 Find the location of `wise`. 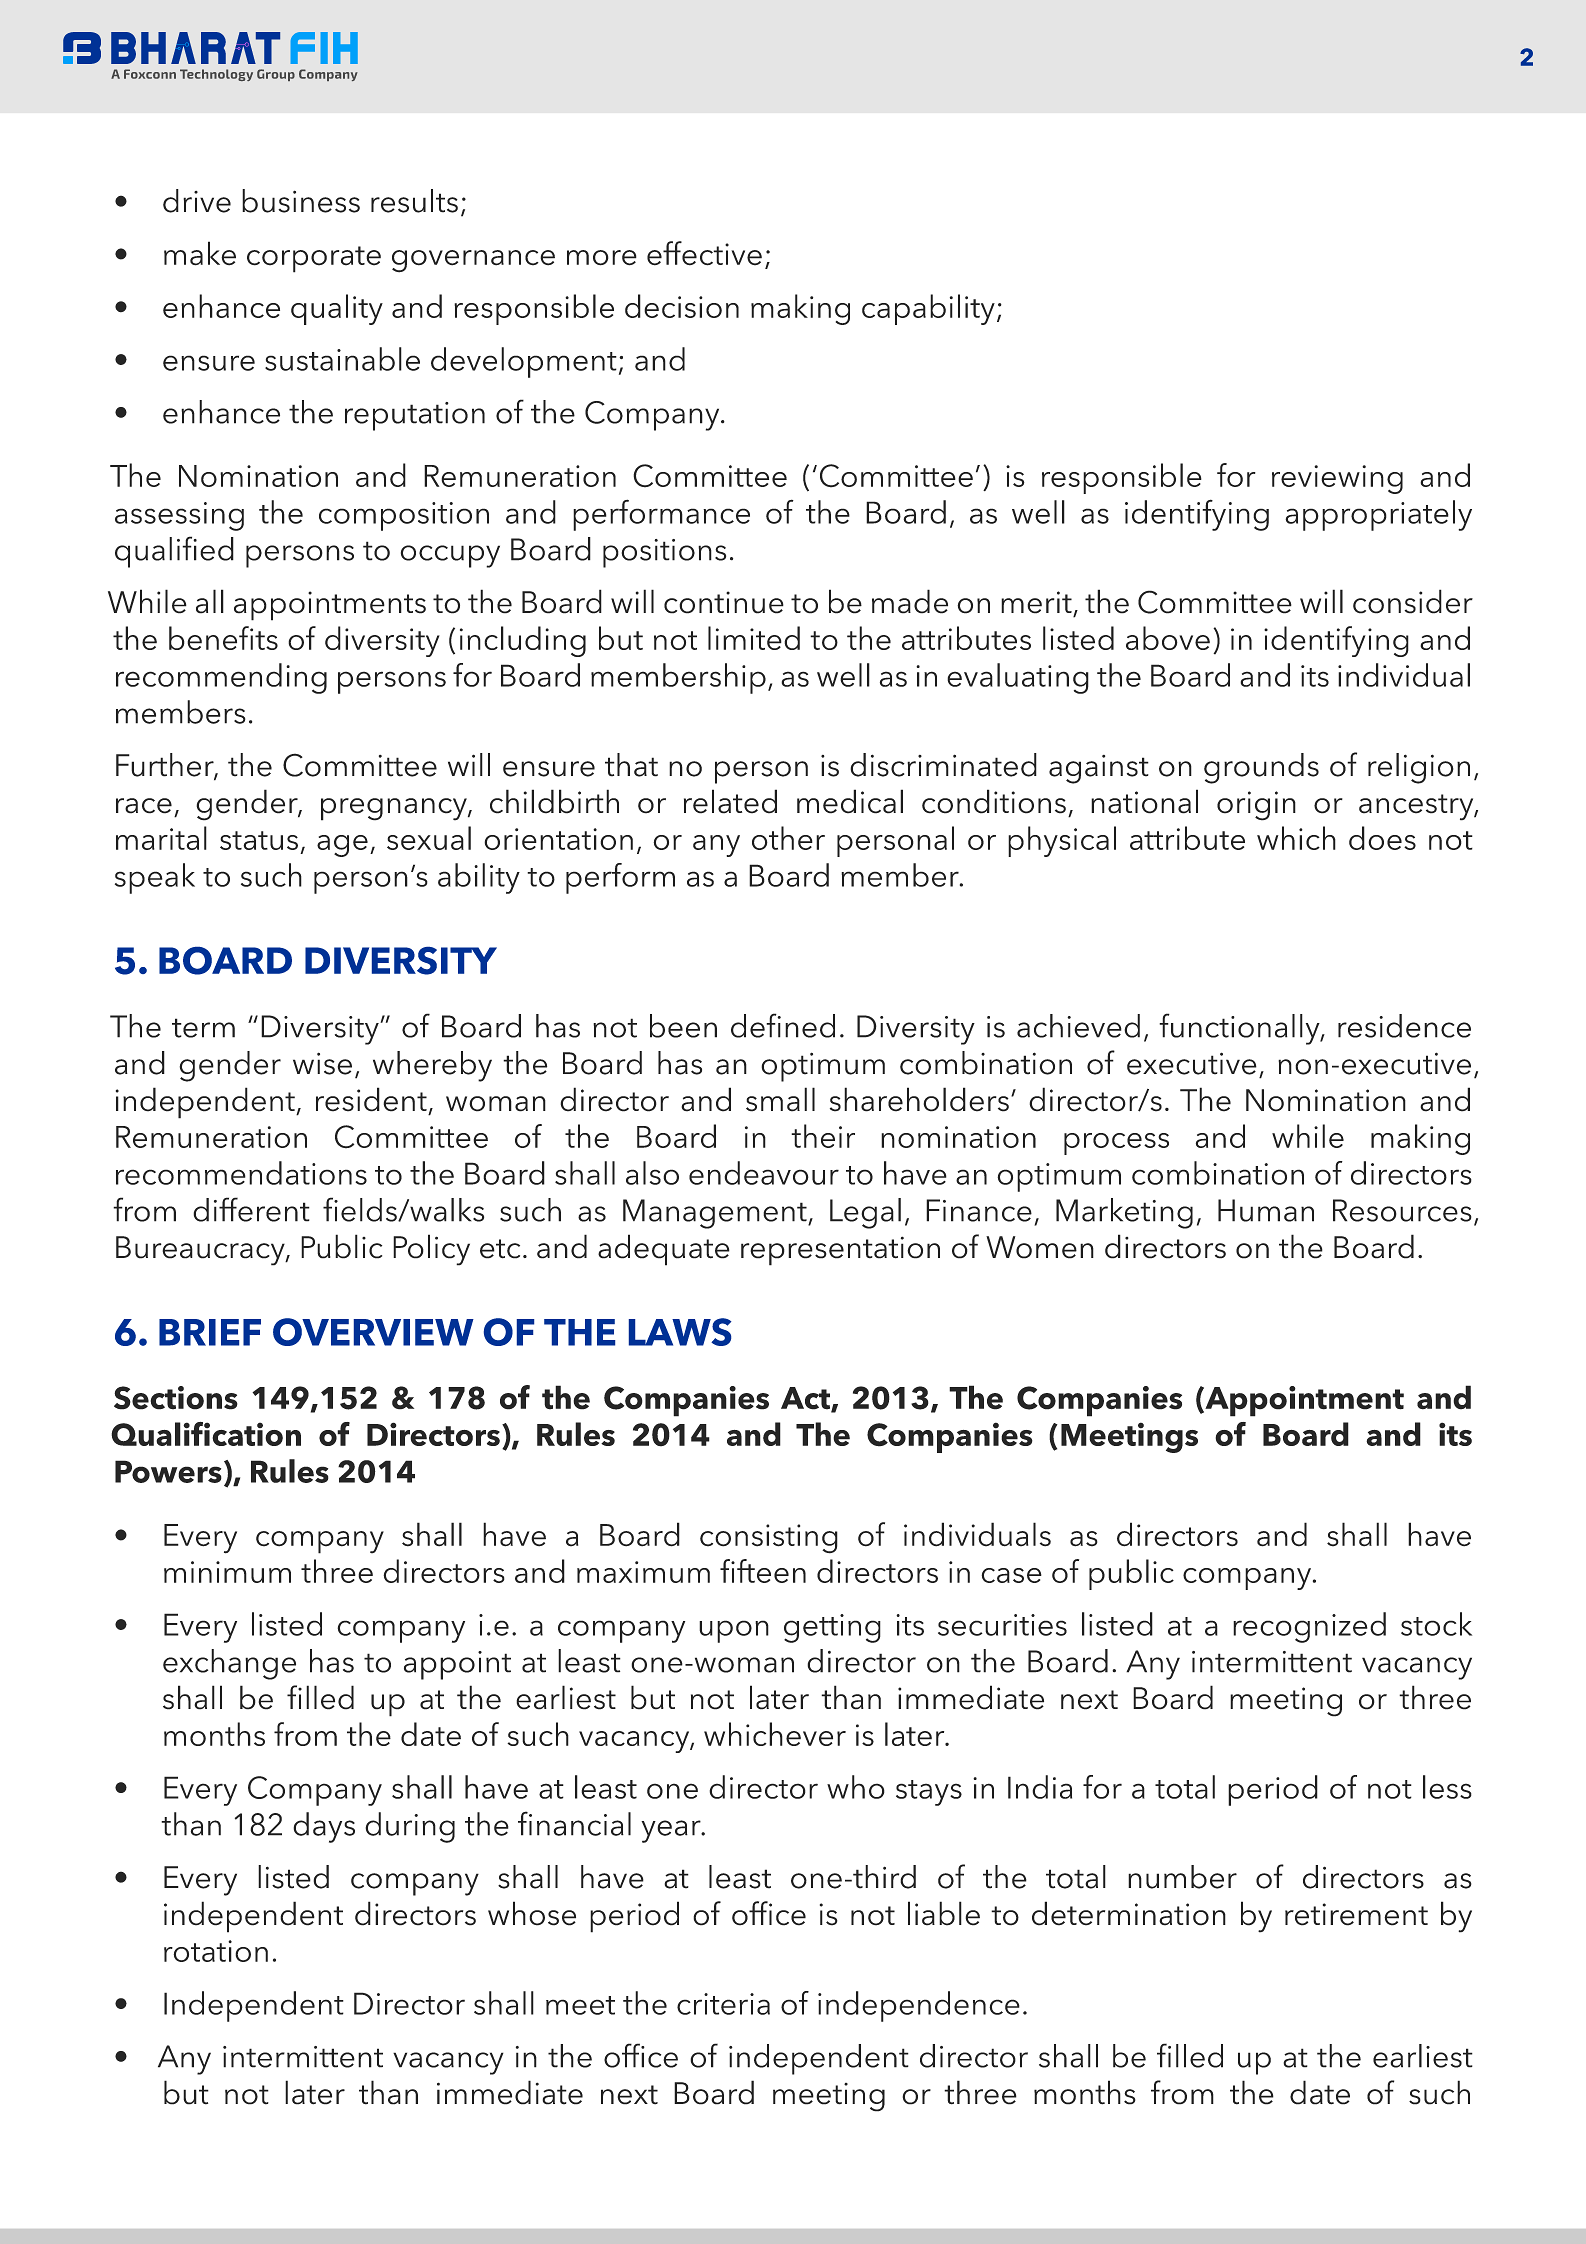

wise is located at coordinates (322, 1063).
